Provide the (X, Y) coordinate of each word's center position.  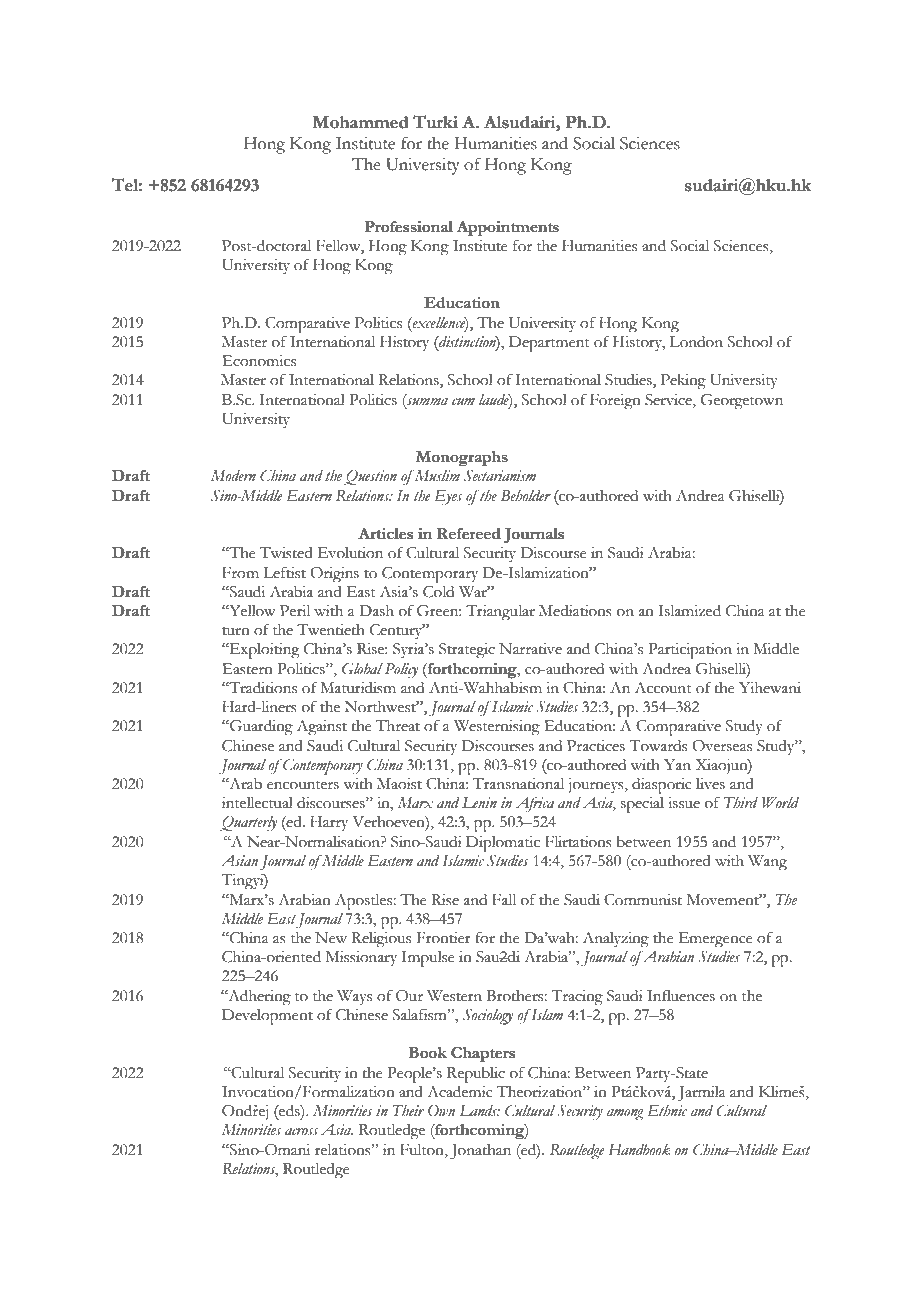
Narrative (530, 649)
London (696, 342)
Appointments (508, 228)
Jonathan (480, 1152)
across (301, 1132)
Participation (690, 651)
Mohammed (360, 122)
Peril (295, 611)
